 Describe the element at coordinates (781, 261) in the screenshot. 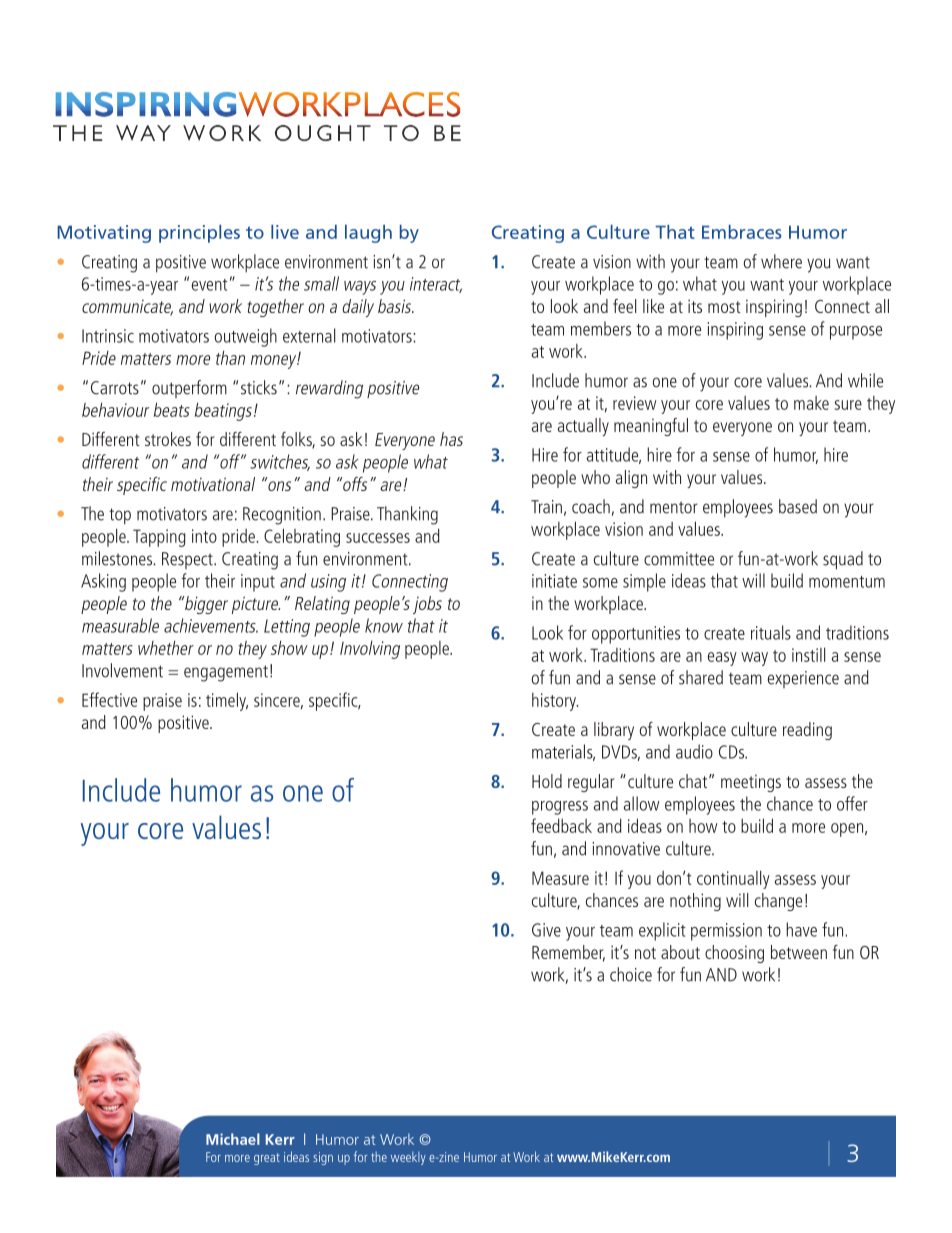

I see `where` at that location.
